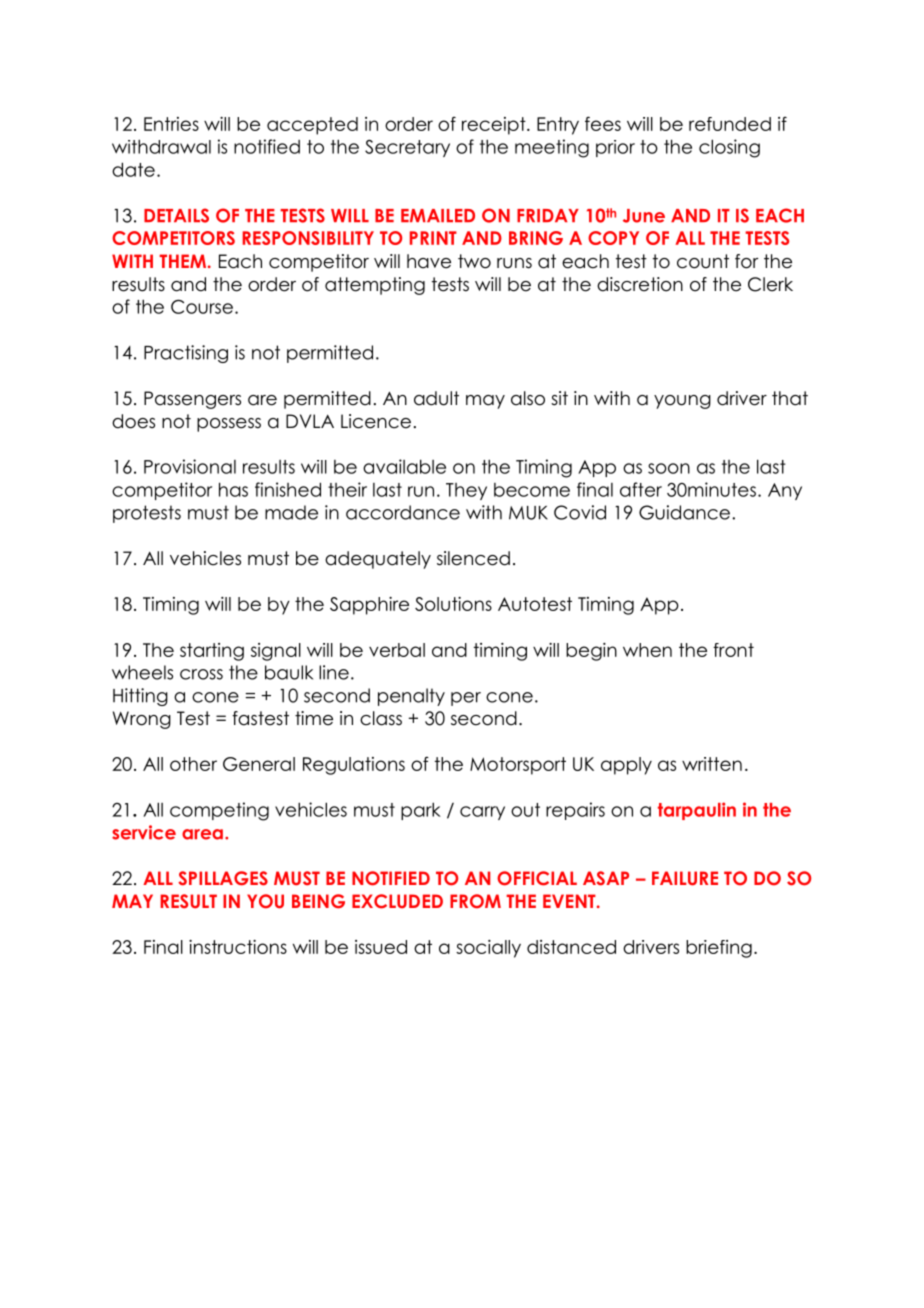 Image resolution: width=924 pixels, height=1308 pixels. Describe the element at coordinates (238, 947) in the image. I see `instructions` at that location.
